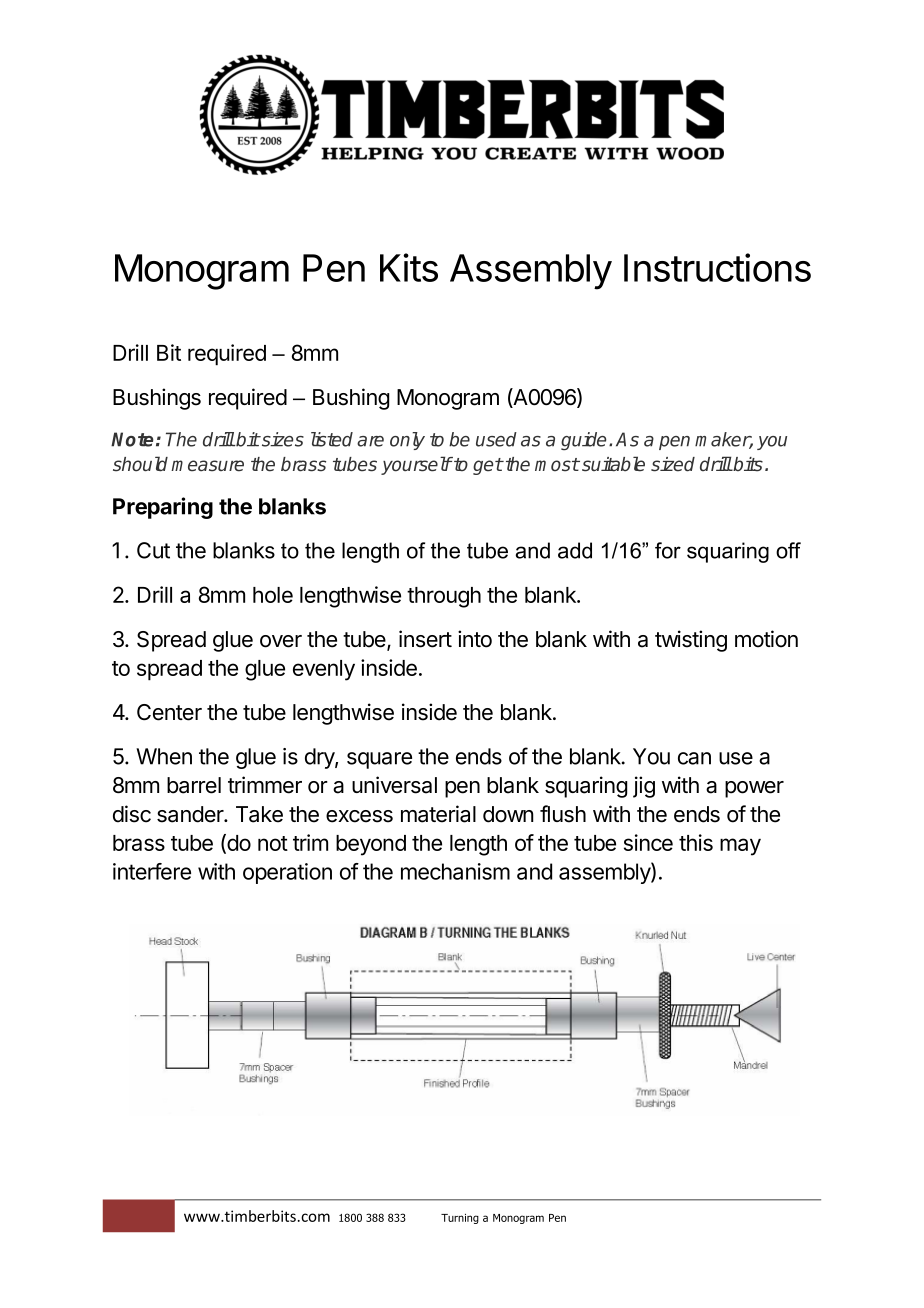 This screenshot has height=1308, width=924. Describe the element at coordinates (696, 842) in the screenshot. I see `this` at that location.
